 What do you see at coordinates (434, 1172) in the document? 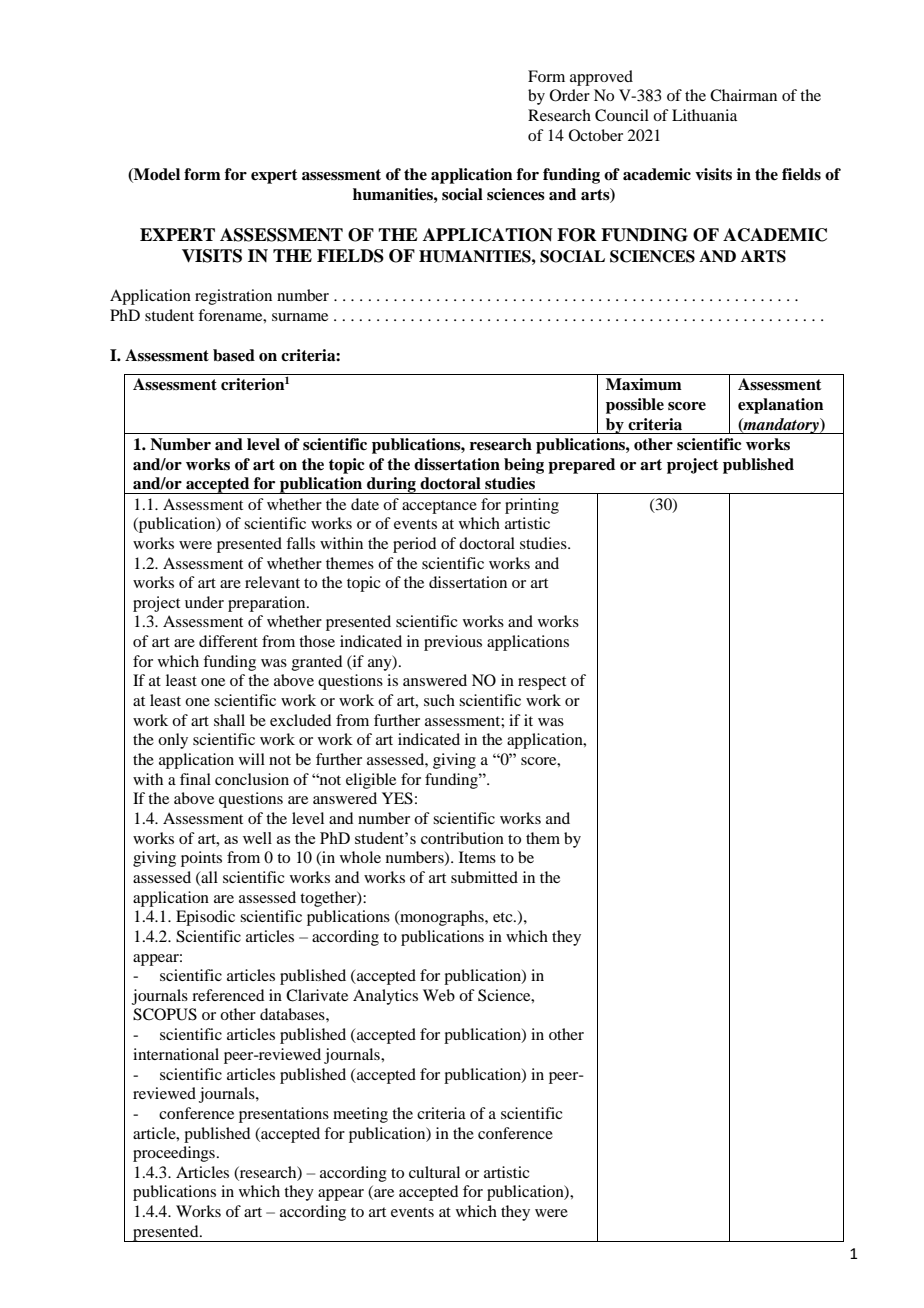
I see `cultural` at bounding box center [434, 1172].
